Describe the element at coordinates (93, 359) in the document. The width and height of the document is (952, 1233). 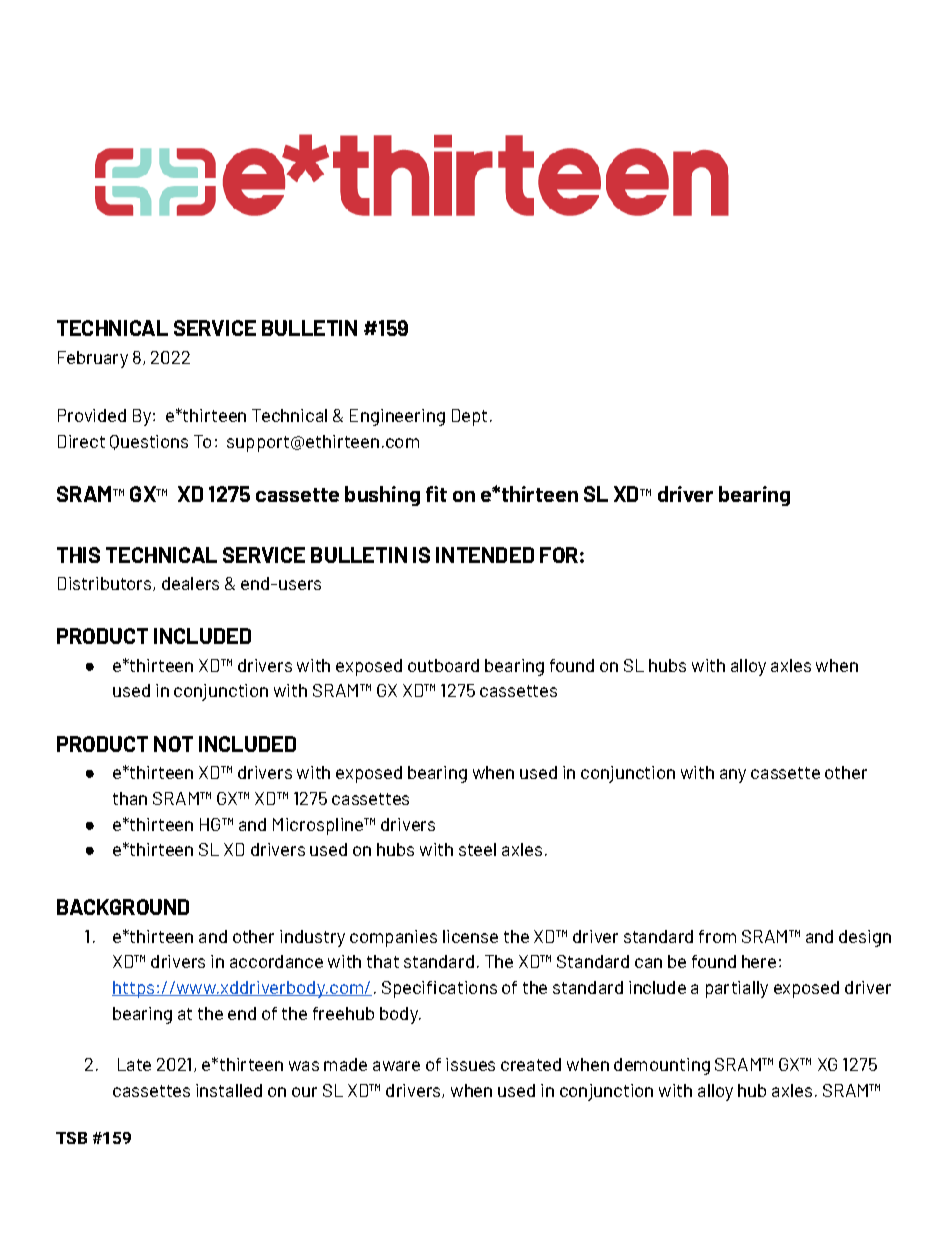
I see `February` at that location.
